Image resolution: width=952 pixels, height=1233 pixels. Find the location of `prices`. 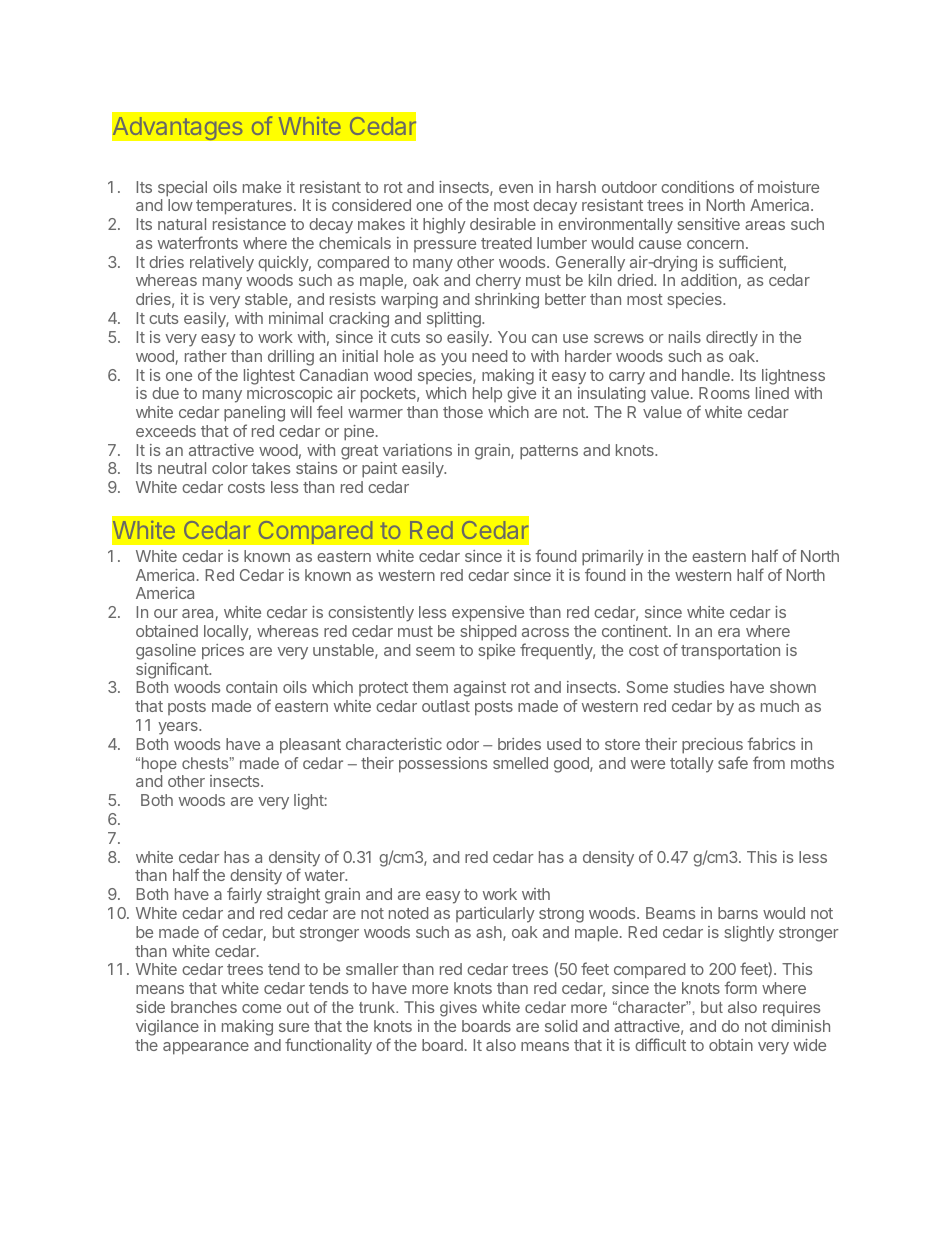

prices is located at coordinates (223, 652).
